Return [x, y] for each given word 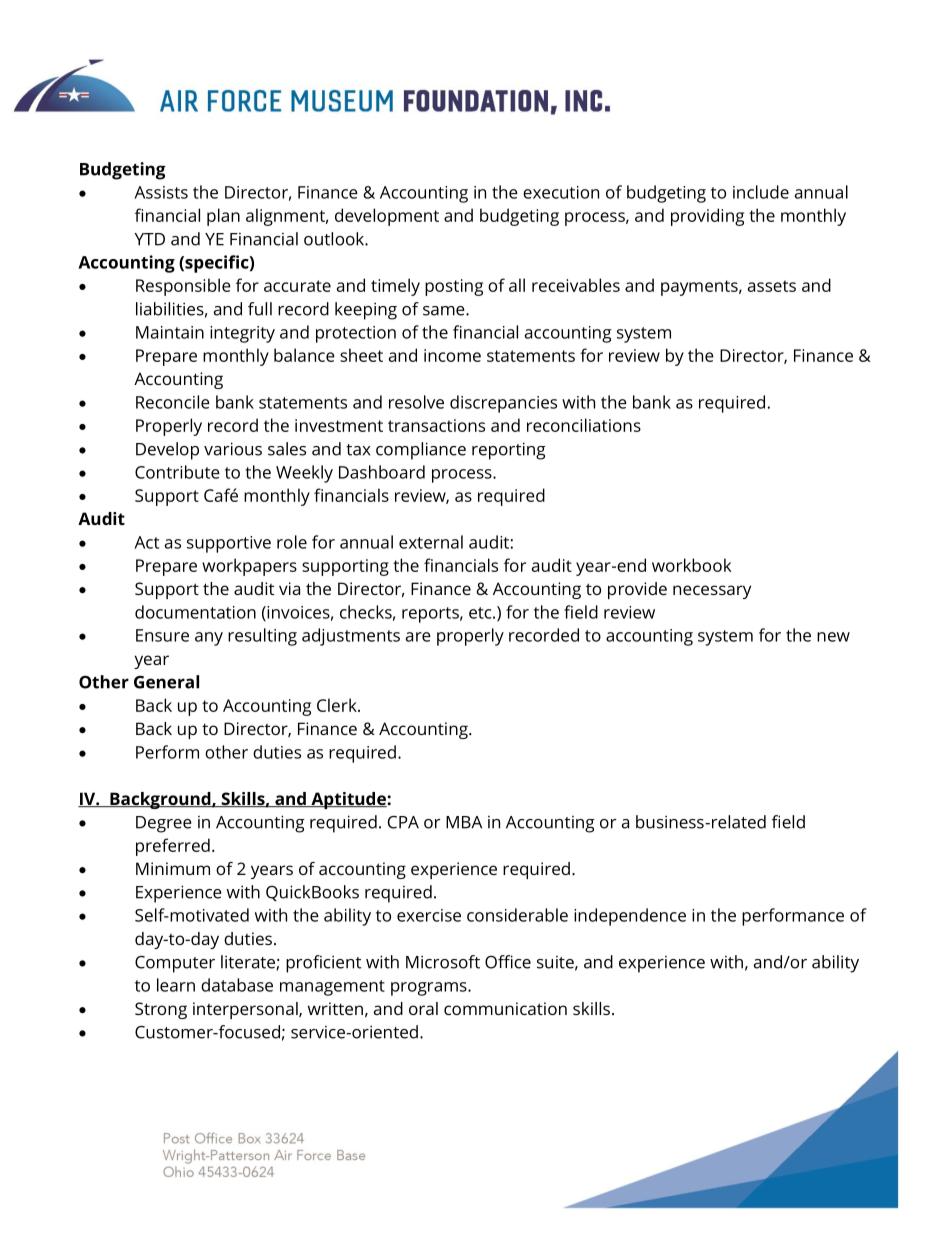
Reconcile [173, 402]
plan [223, 217]
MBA [464, 822]
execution [561, 192]
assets [772, 286]
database [237, 985]
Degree [164, 824]
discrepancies [503, 404]
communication [505, 1008]
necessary [712, 592]
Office [508, 962]
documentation [195, 612]
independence [630, 917]
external [431, 542]
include [761, 192]
